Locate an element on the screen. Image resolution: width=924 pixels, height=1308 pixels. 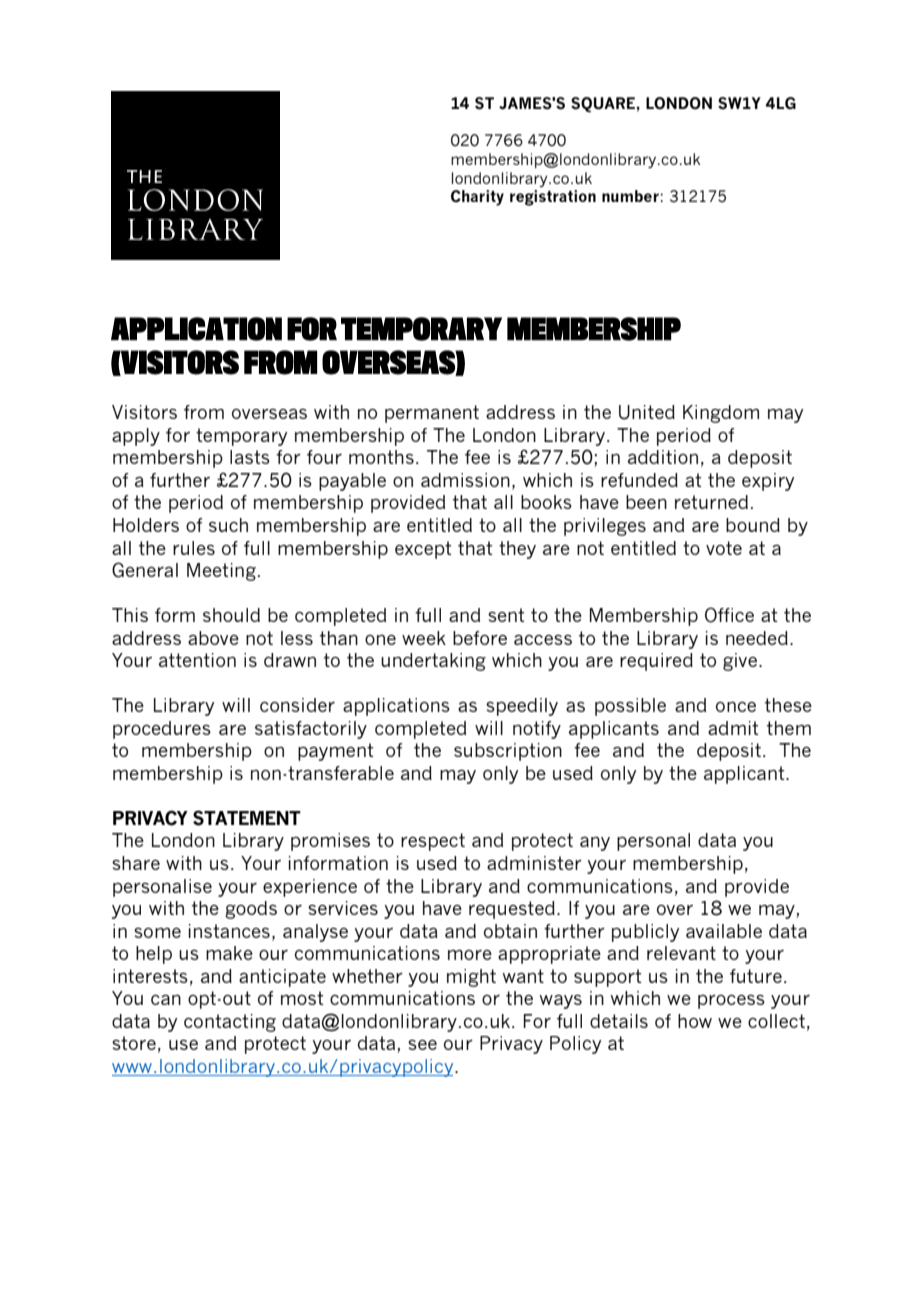
registration is located at coordinates (553, 198).
